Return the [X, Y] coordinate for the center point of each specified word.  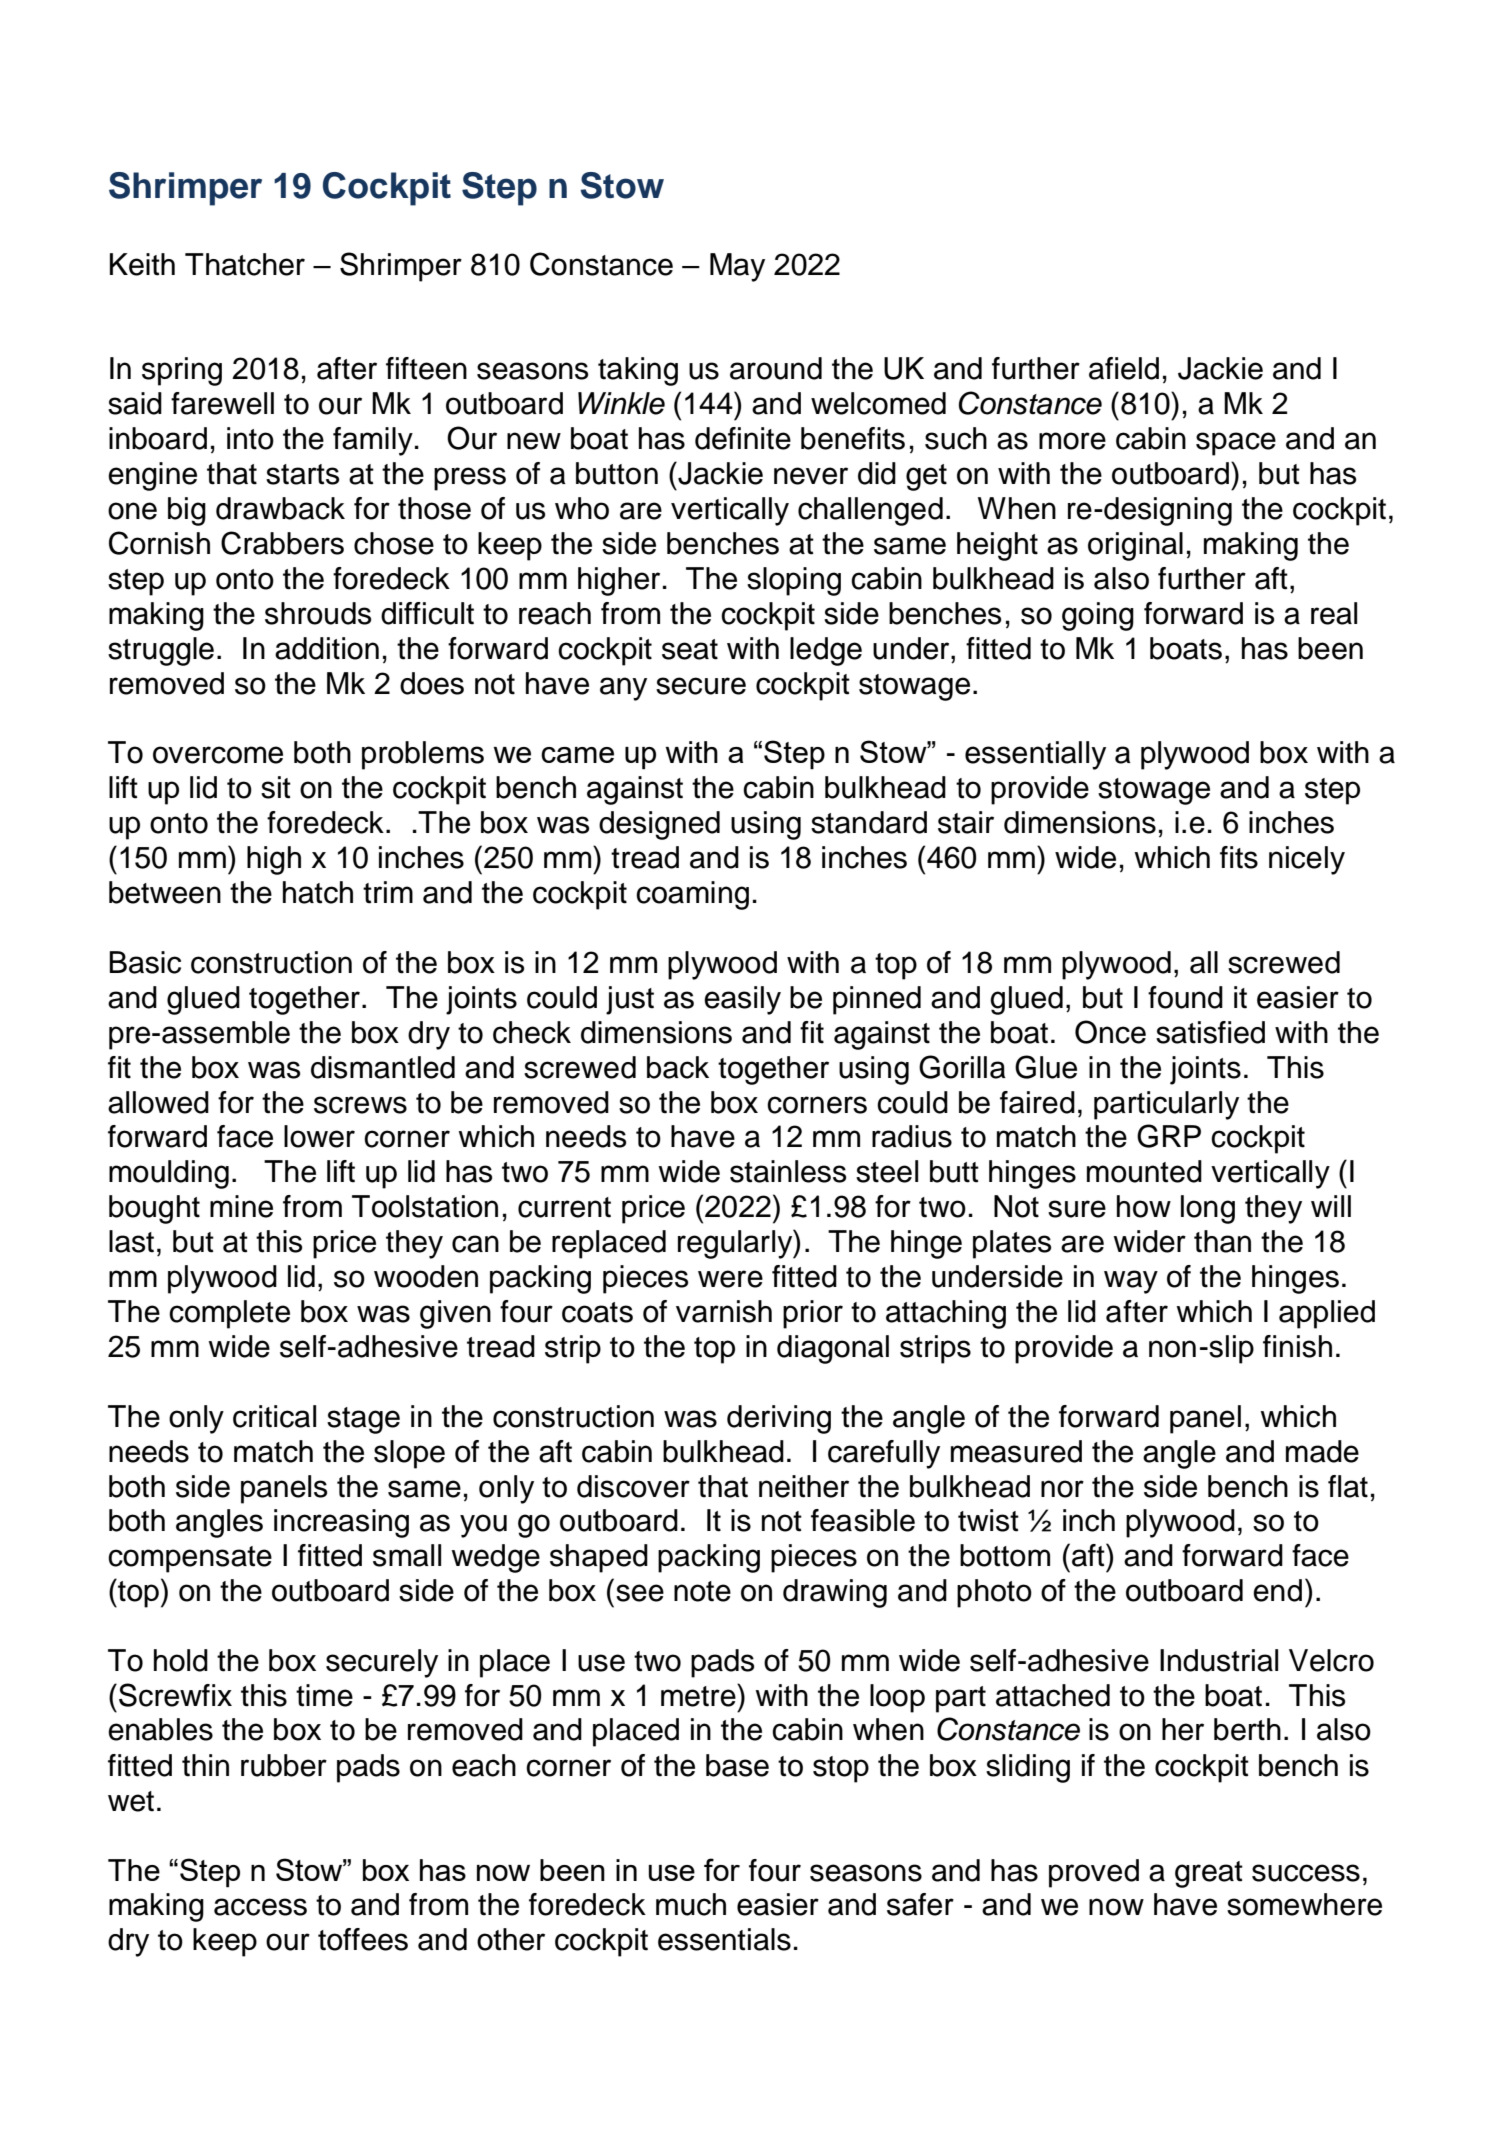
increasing [341, 1523]
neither [804, 1486]
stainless [788, 1171]
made [1322, 1451]
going [1098, 616]
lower [319, 1136]
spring [182, 371]
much [691, 1904]
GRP [1169, 1136]
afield [1124, 368]
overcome [218, 755]
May [737, 267]
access [260, 1907]
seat [690, 649]
